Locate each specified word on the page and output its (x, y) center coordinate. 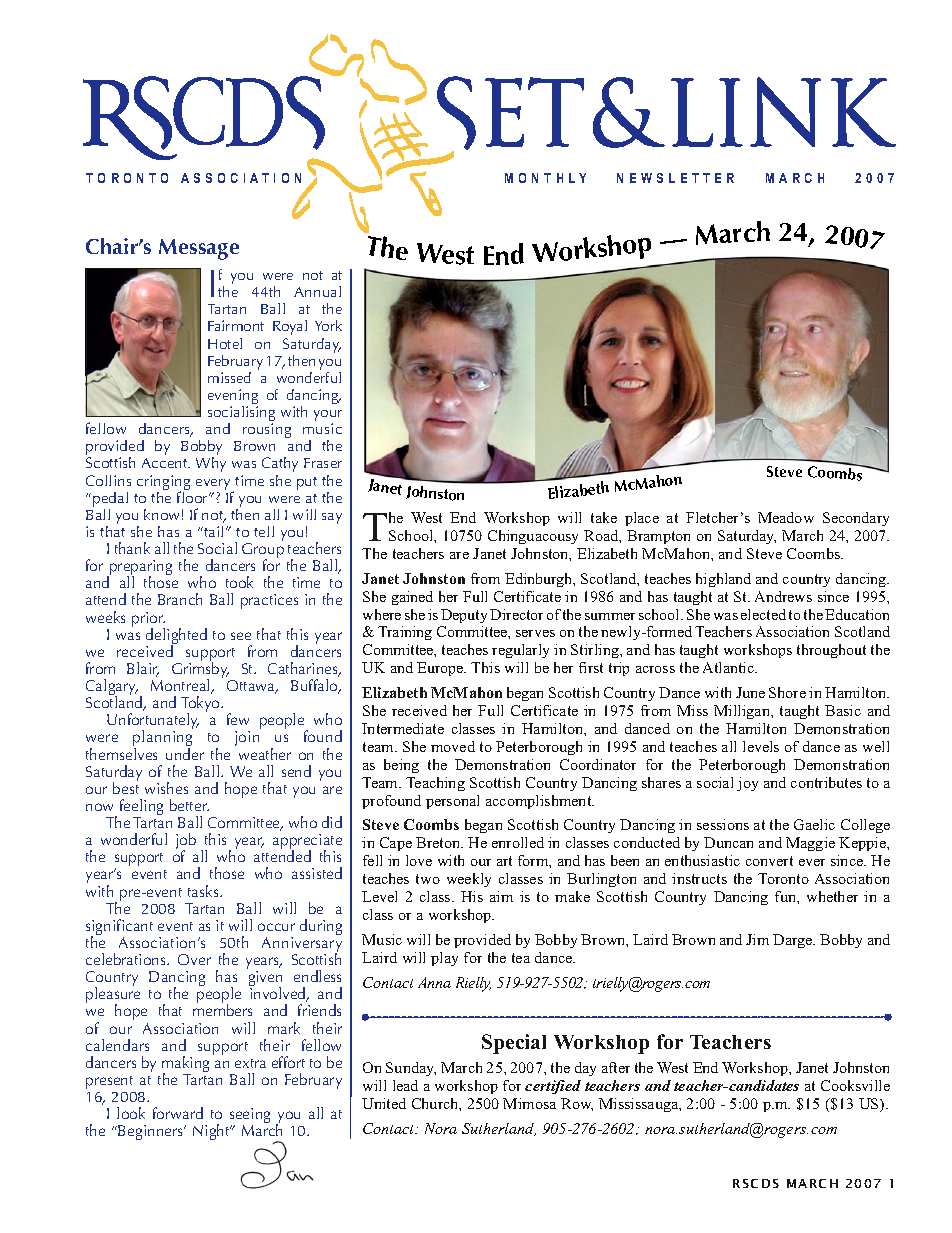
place (642, 519)
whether (832, 896)
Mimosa (529, 1103)
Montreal (181, 686)
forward (178, 1113)
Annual (317, 291)
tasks (204, 891)
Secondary (856, 519)
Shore (787, 692)
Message (199, 249)
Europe (441, 669)
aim (501, 896)
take (604, 517)
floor (193, 496)
